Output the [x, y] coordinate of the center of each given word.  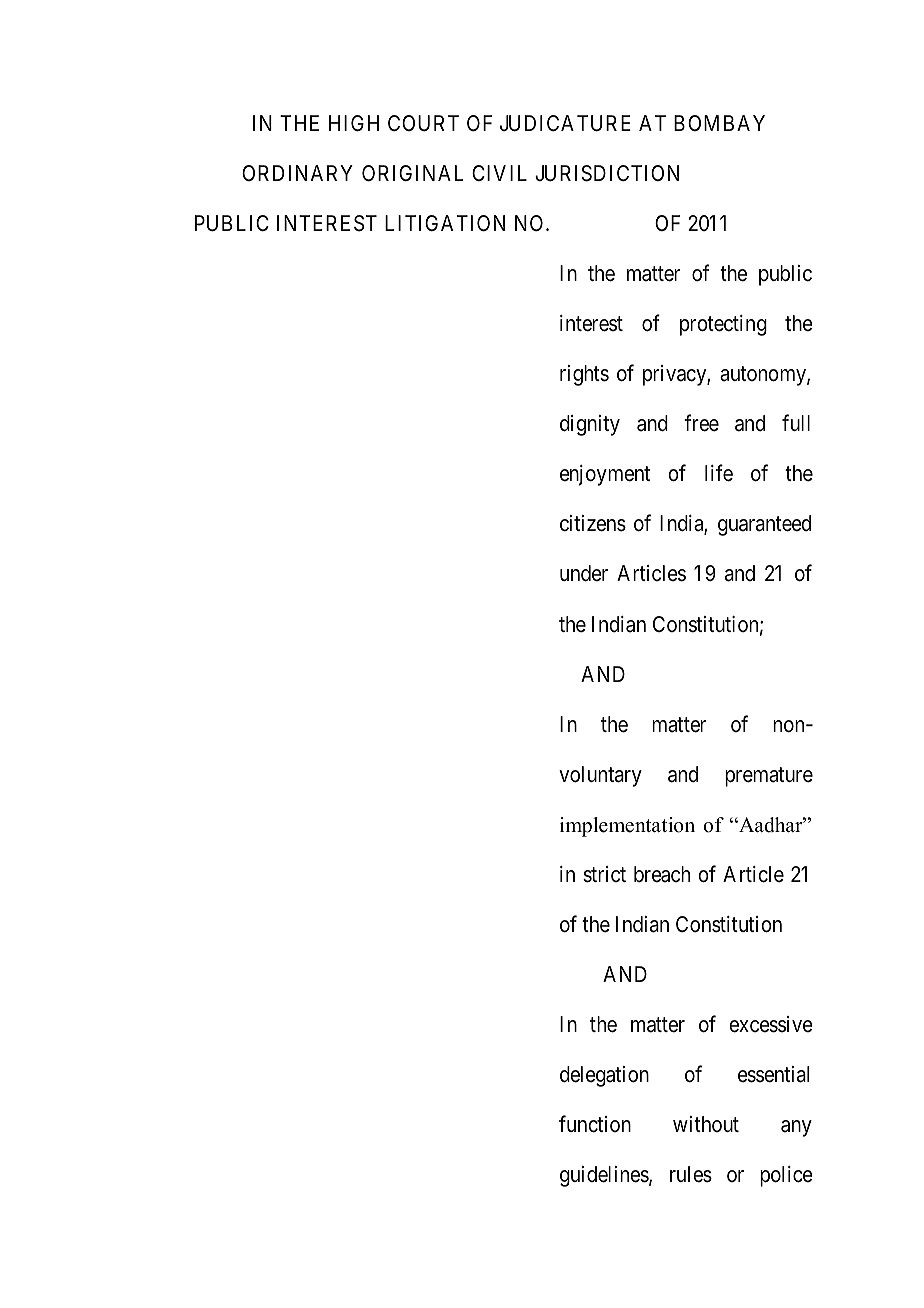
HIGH [354, 123]
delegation [604, 1076]
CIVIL [499, 173]
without [706, 1124]
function [595, 1124]
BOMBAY [719, 123]
